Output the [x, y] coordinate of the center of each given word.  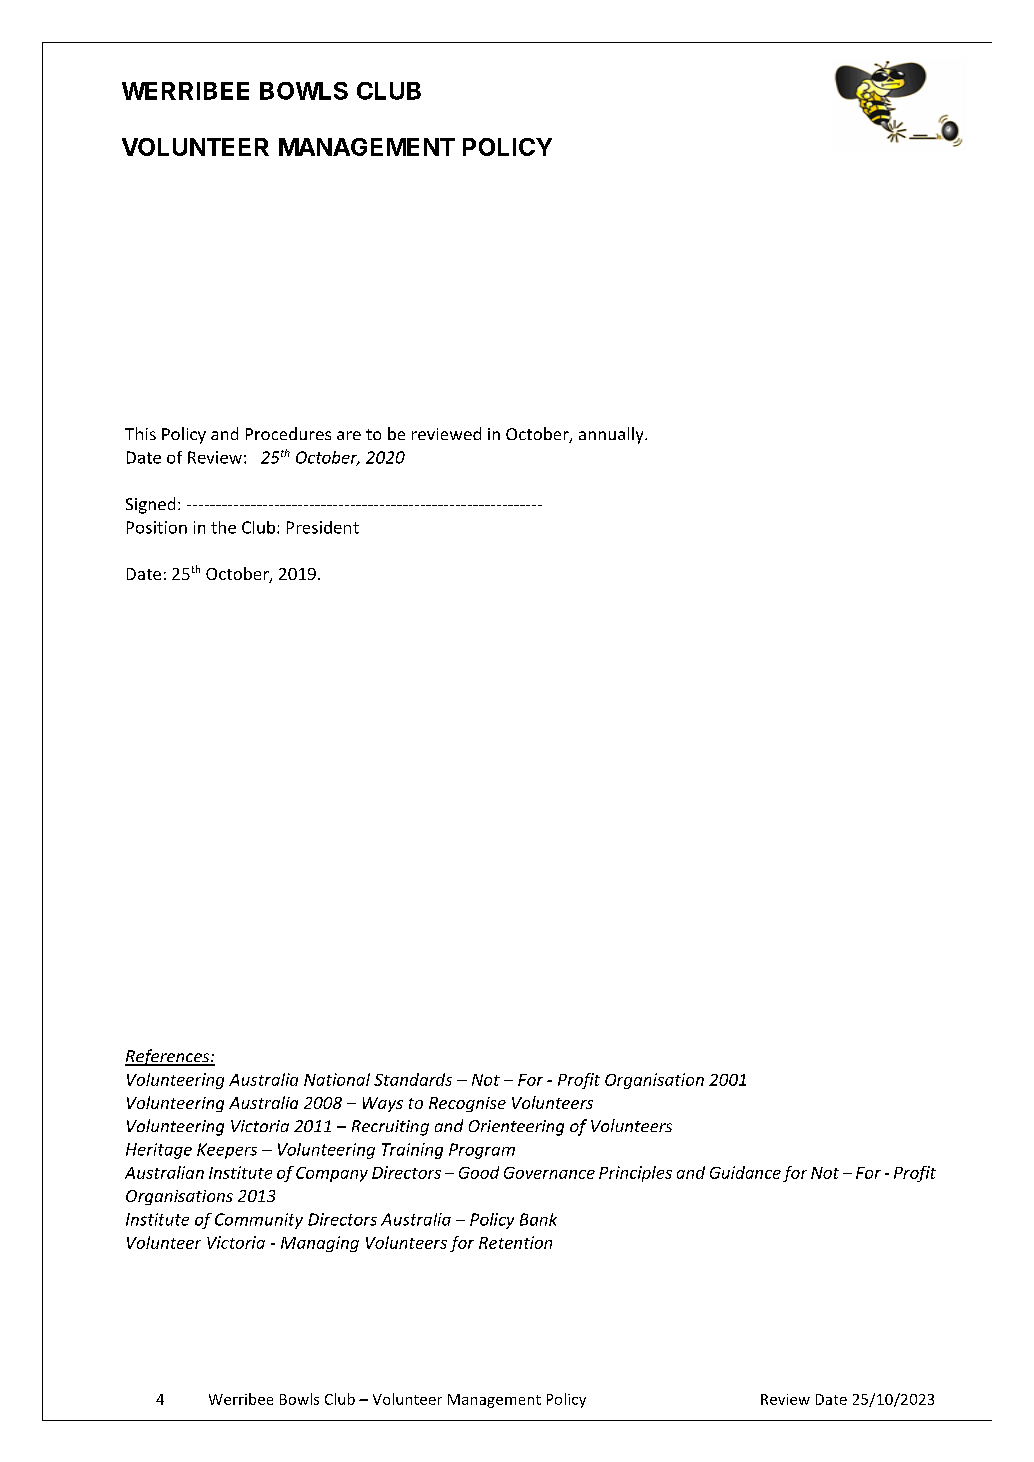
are [349, 435]
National [337, 1079]
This [140, 433]
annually [612, 435]
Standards [413, 1079]
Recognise [467, 1104]
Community [259, 1221]
